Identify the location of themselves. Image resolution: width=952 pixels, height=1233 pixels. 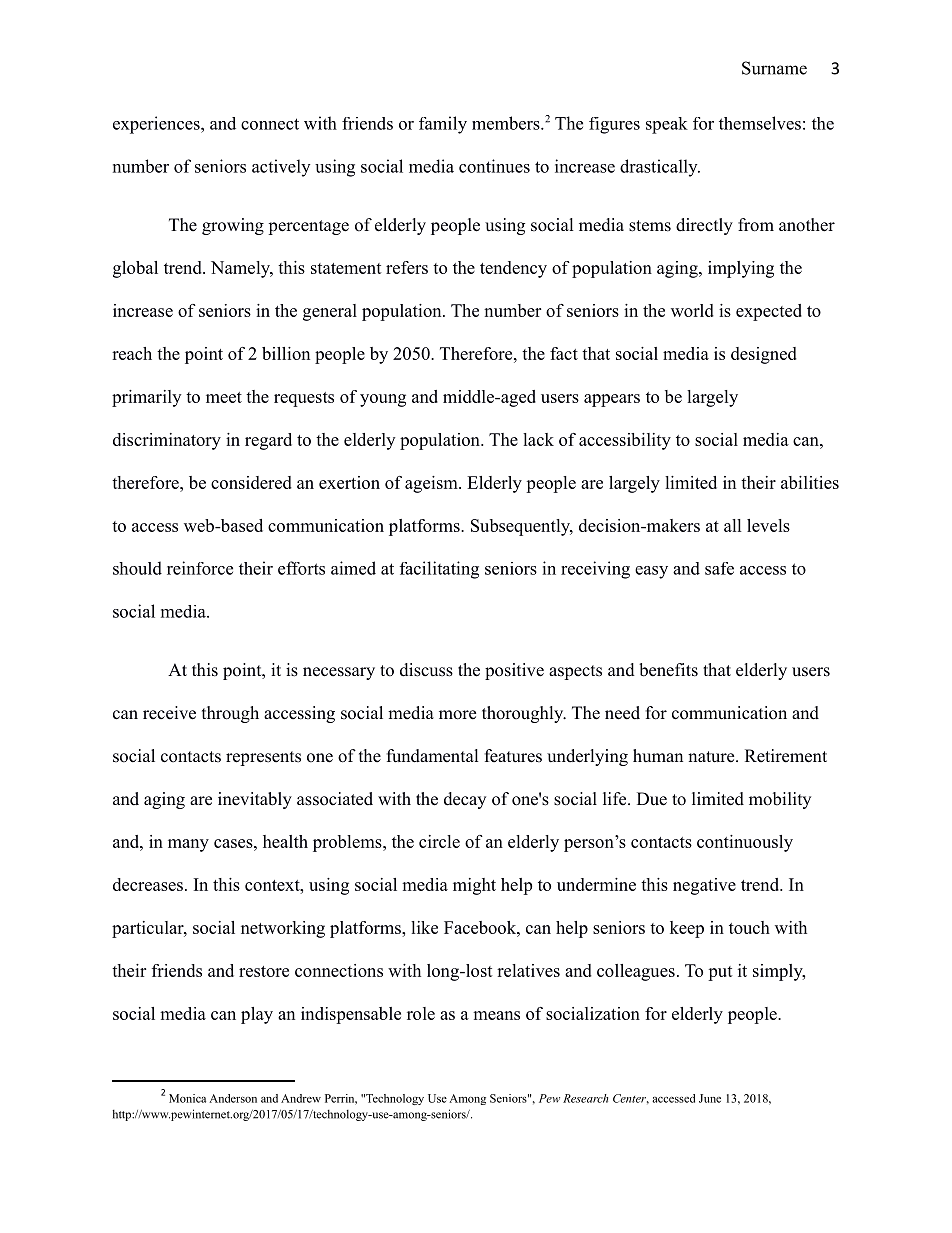
(760, 123).
